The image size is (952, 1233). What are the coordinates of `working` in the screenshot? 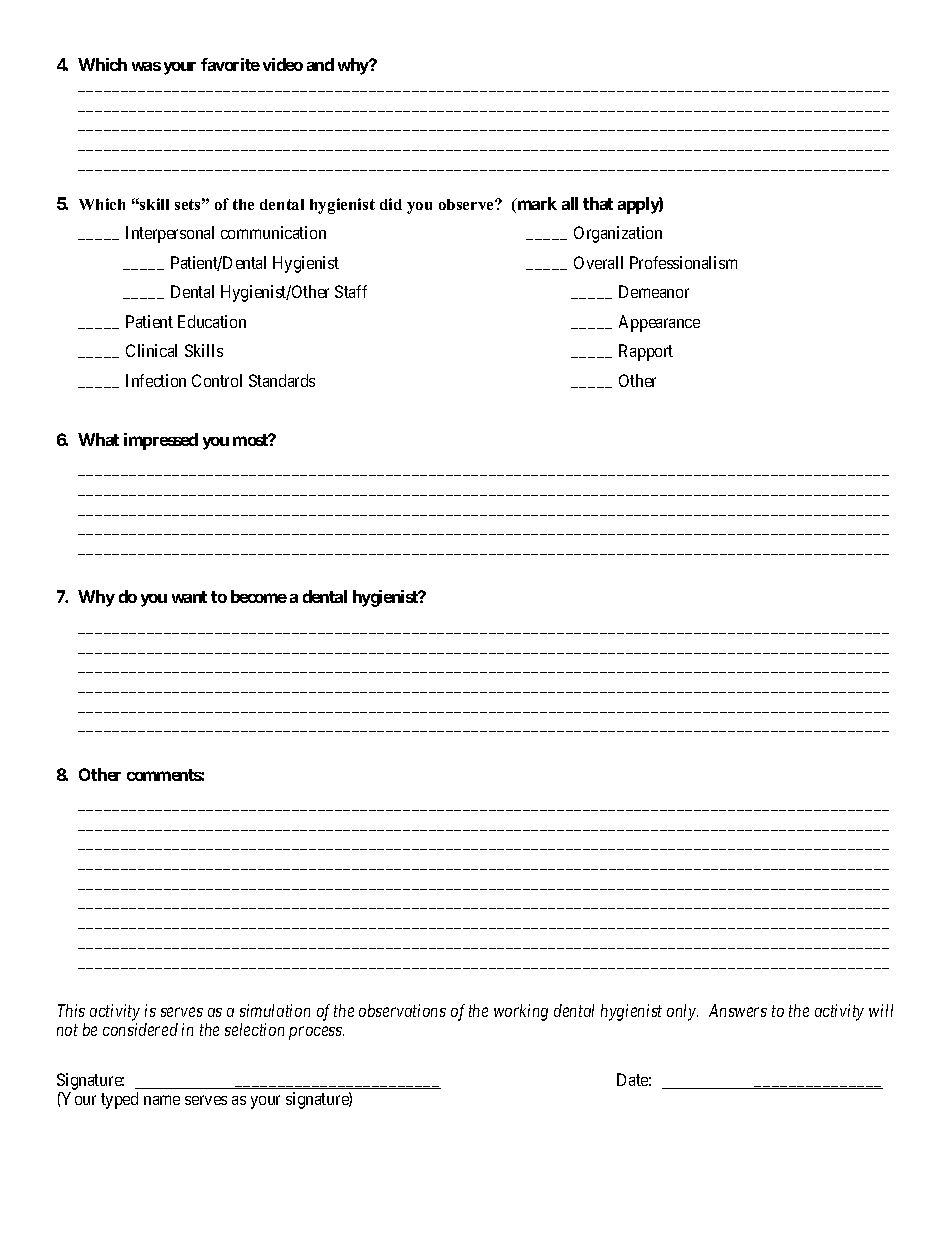 It's located at (521, 1012).
